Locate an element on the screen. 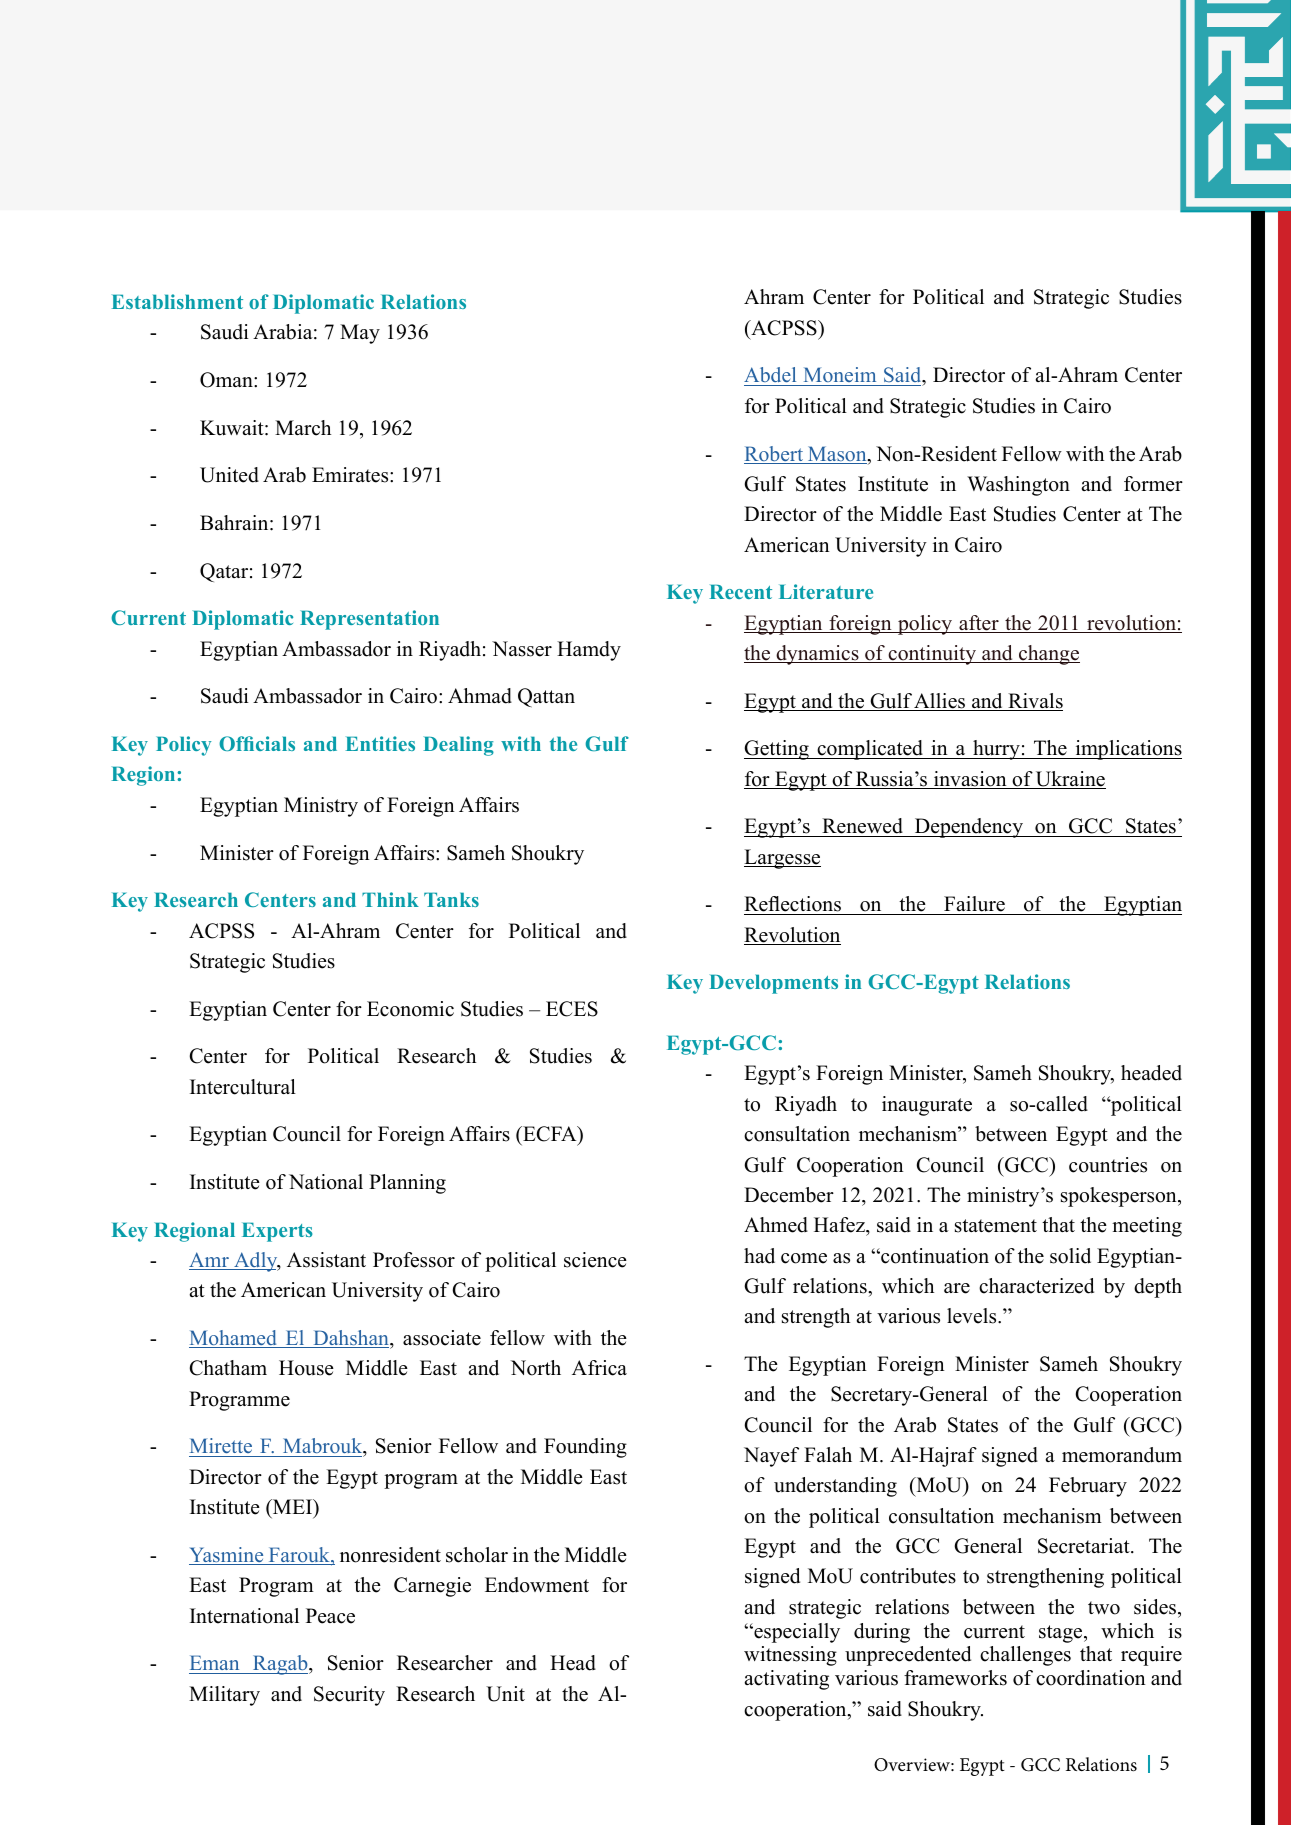 The image size is (1291, 1825). Officials is located at coordinates (257, 743).
